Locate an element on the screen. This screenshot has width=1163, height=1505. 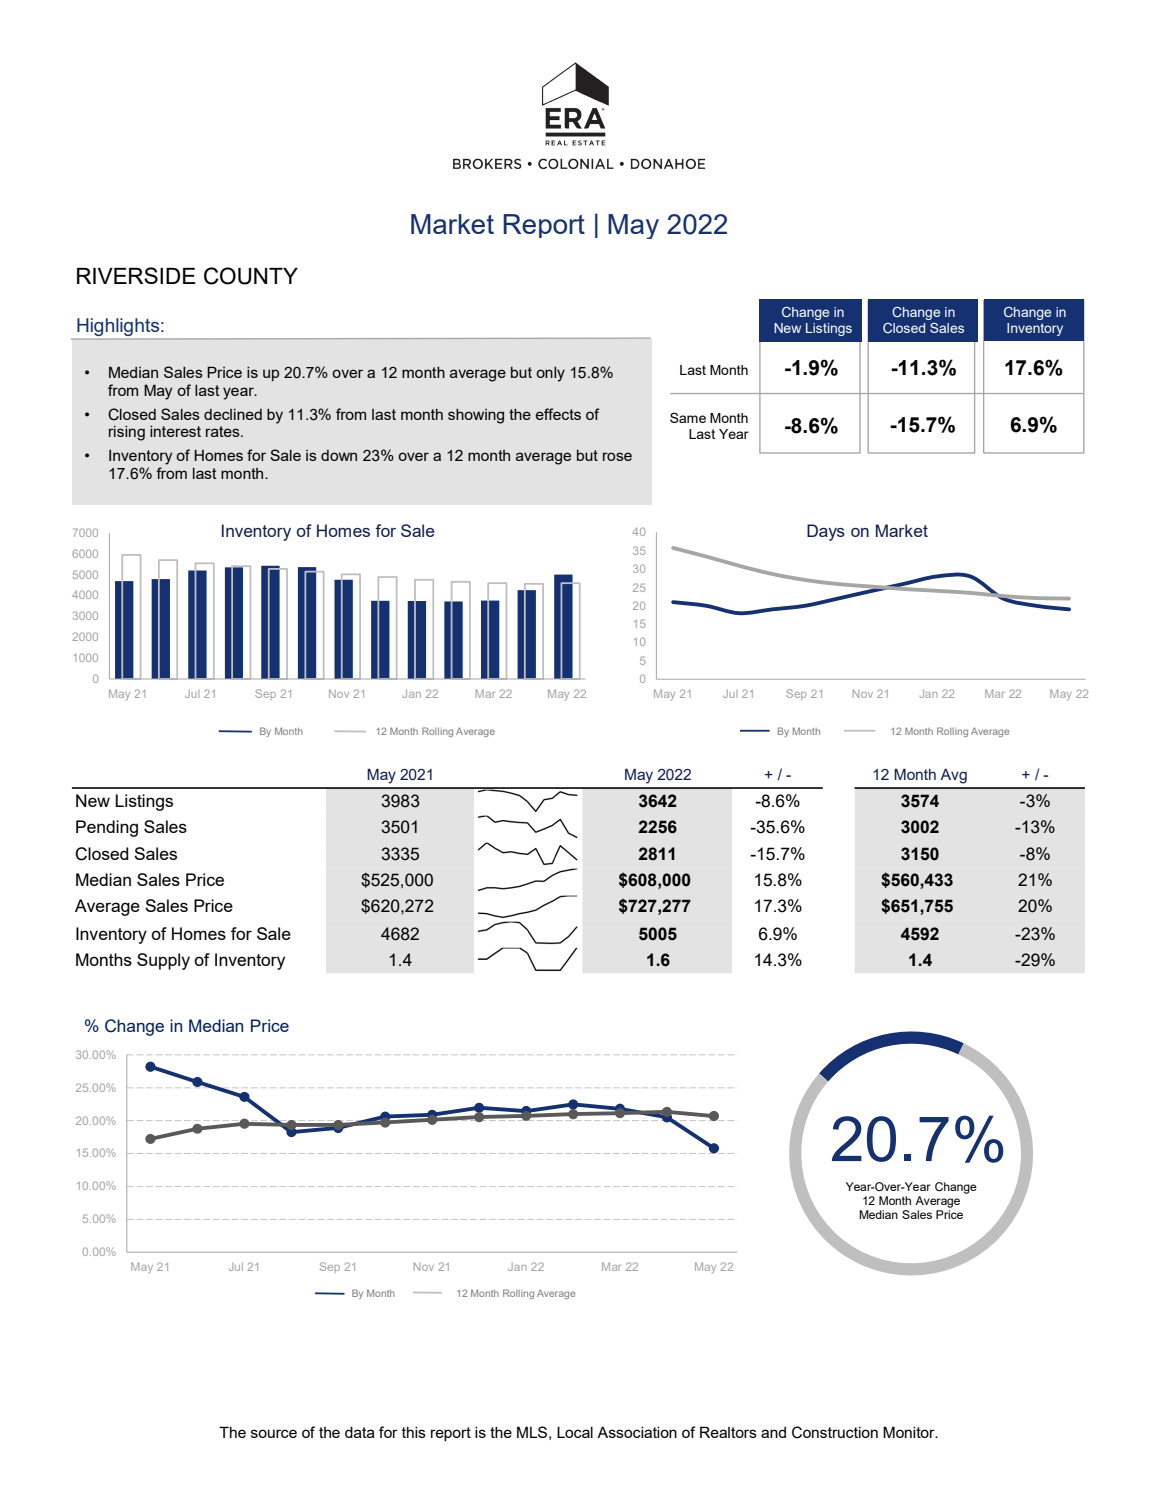
Supply is located at coordinates (163, 961).
